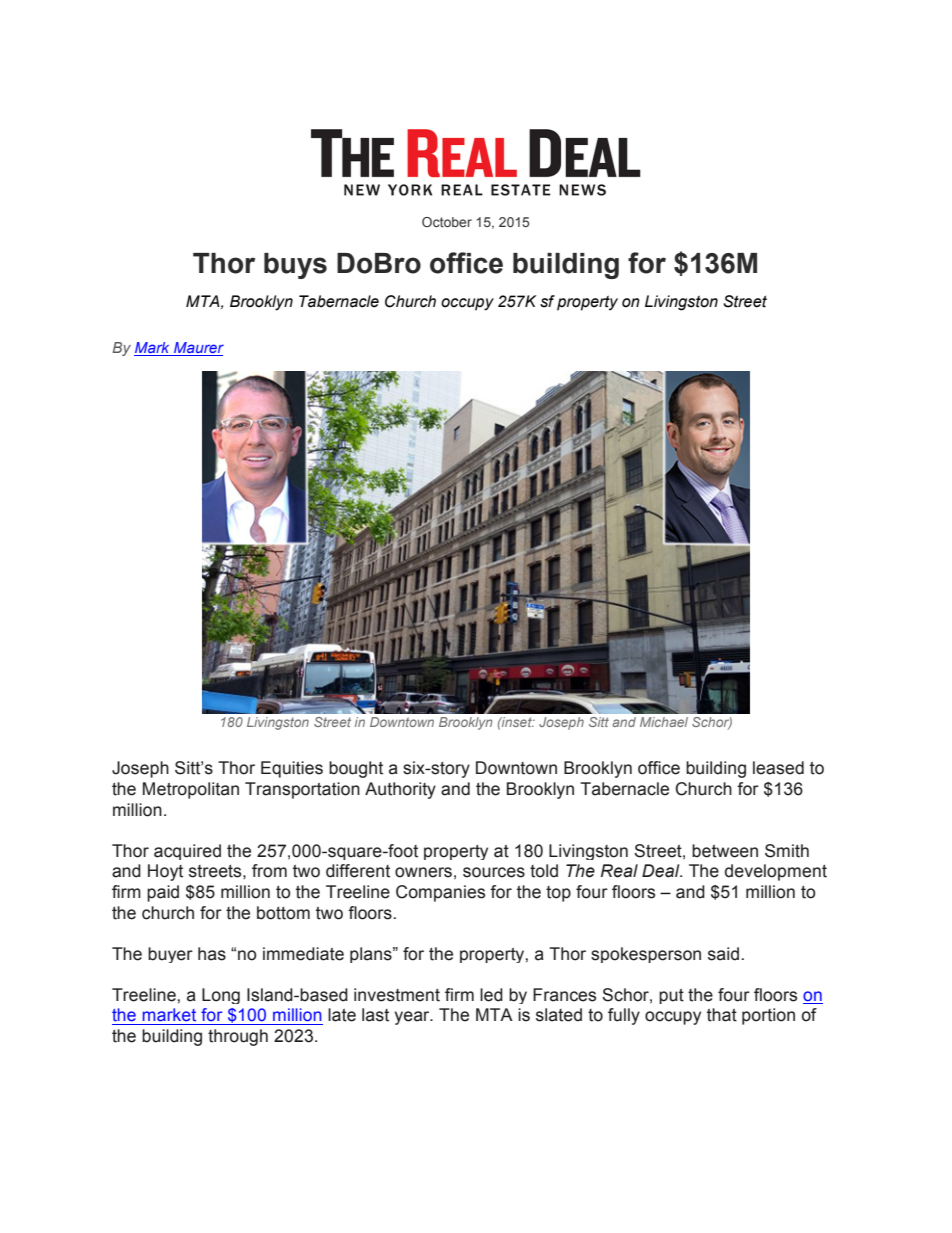  Describe the element at coordinates (447, 222) in the document. I see `October` at that location.
